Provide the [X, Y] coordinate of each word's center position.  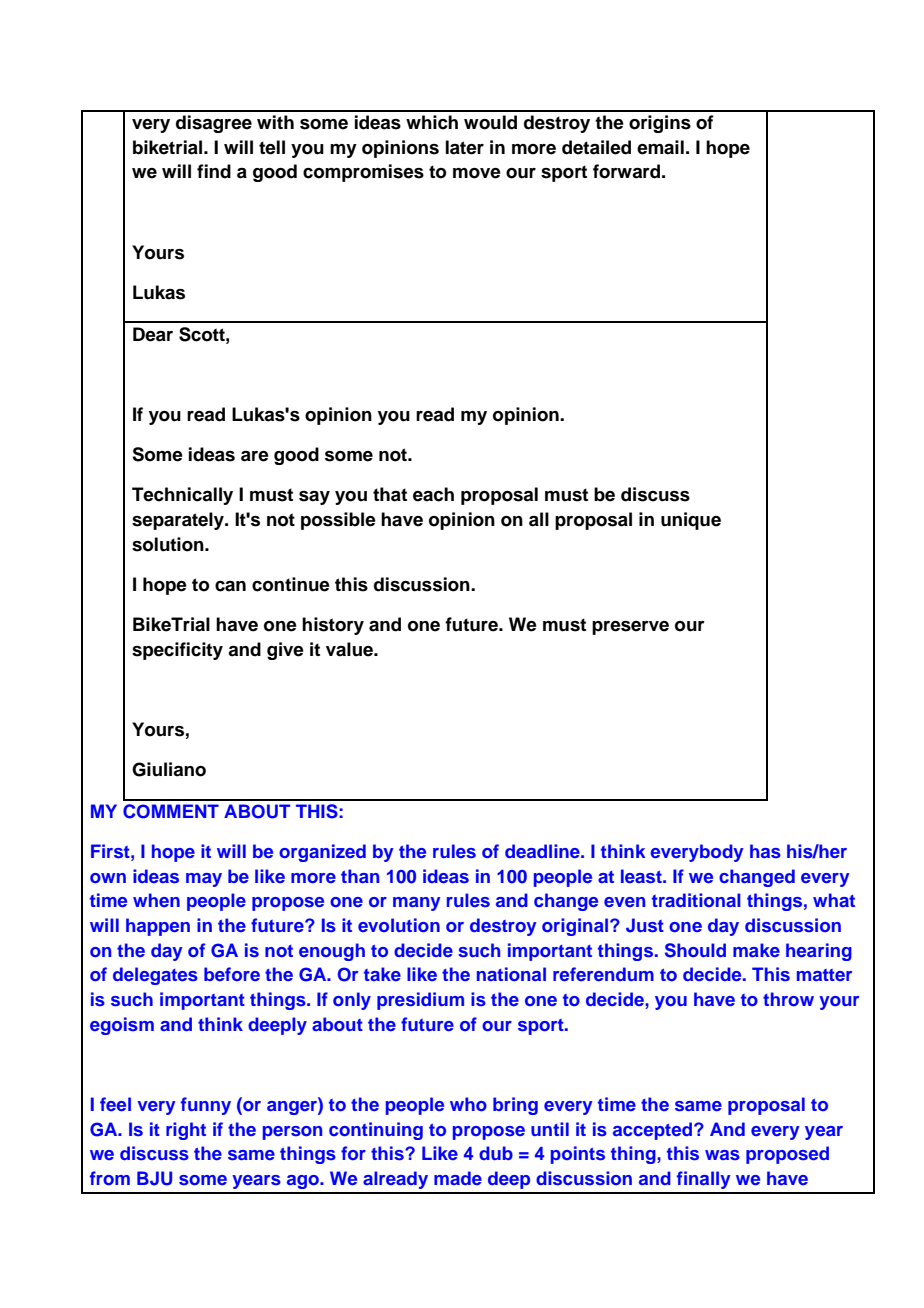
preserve [630, 628]
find [214, 171]
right [186, 1131]
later [465, 147]
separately [179, 521]
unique [691, 521]
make [756, 950]
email [660, 147]
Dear [153, 334]
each [433, 494]
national [511, 974]
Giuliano [169, 769]
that [390, 494]
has [765, 851]
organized [322, 853]
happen [158, 927]
